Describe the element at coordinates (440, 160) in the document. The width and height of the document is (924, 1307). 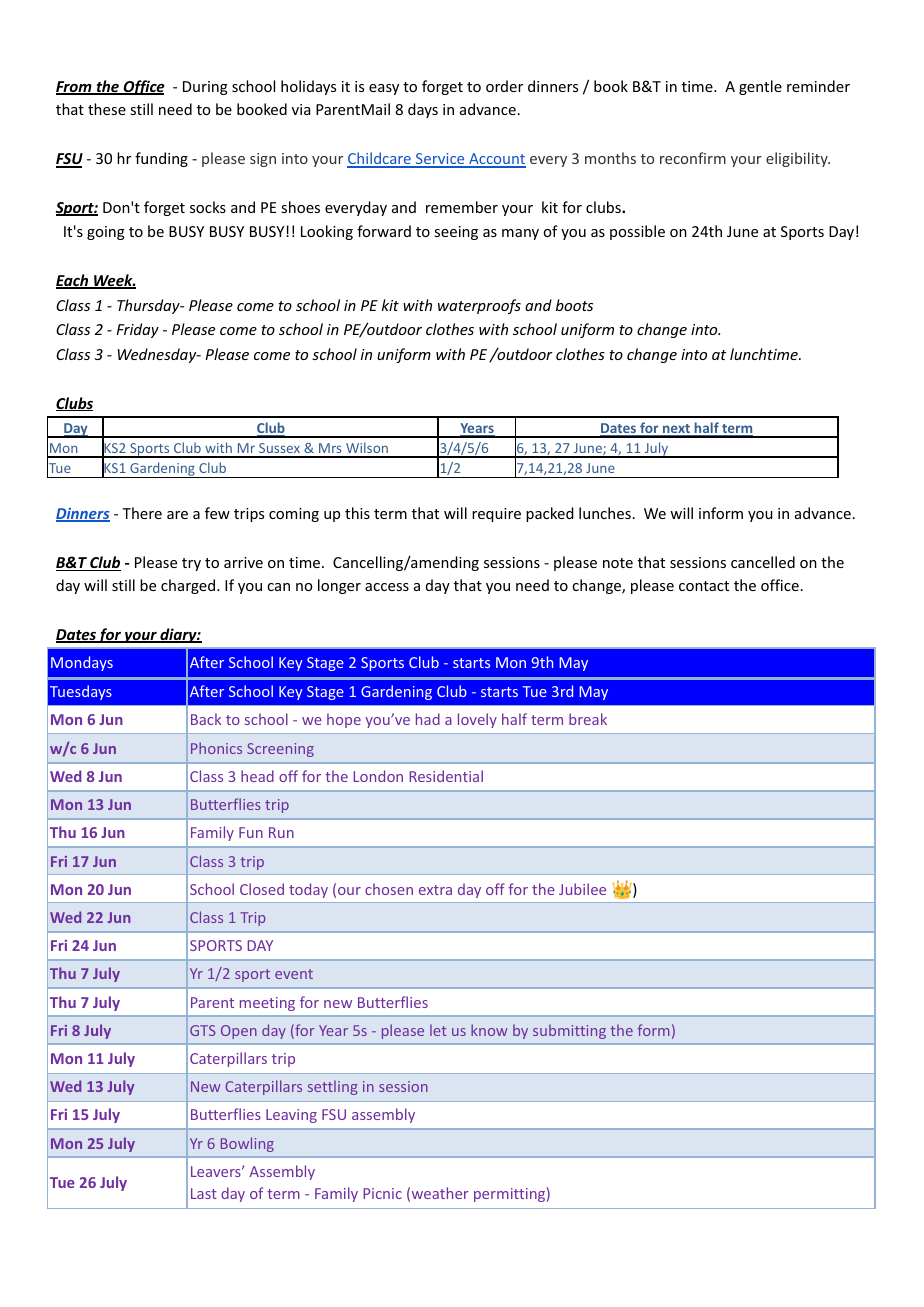
I see `Service` at that location.
